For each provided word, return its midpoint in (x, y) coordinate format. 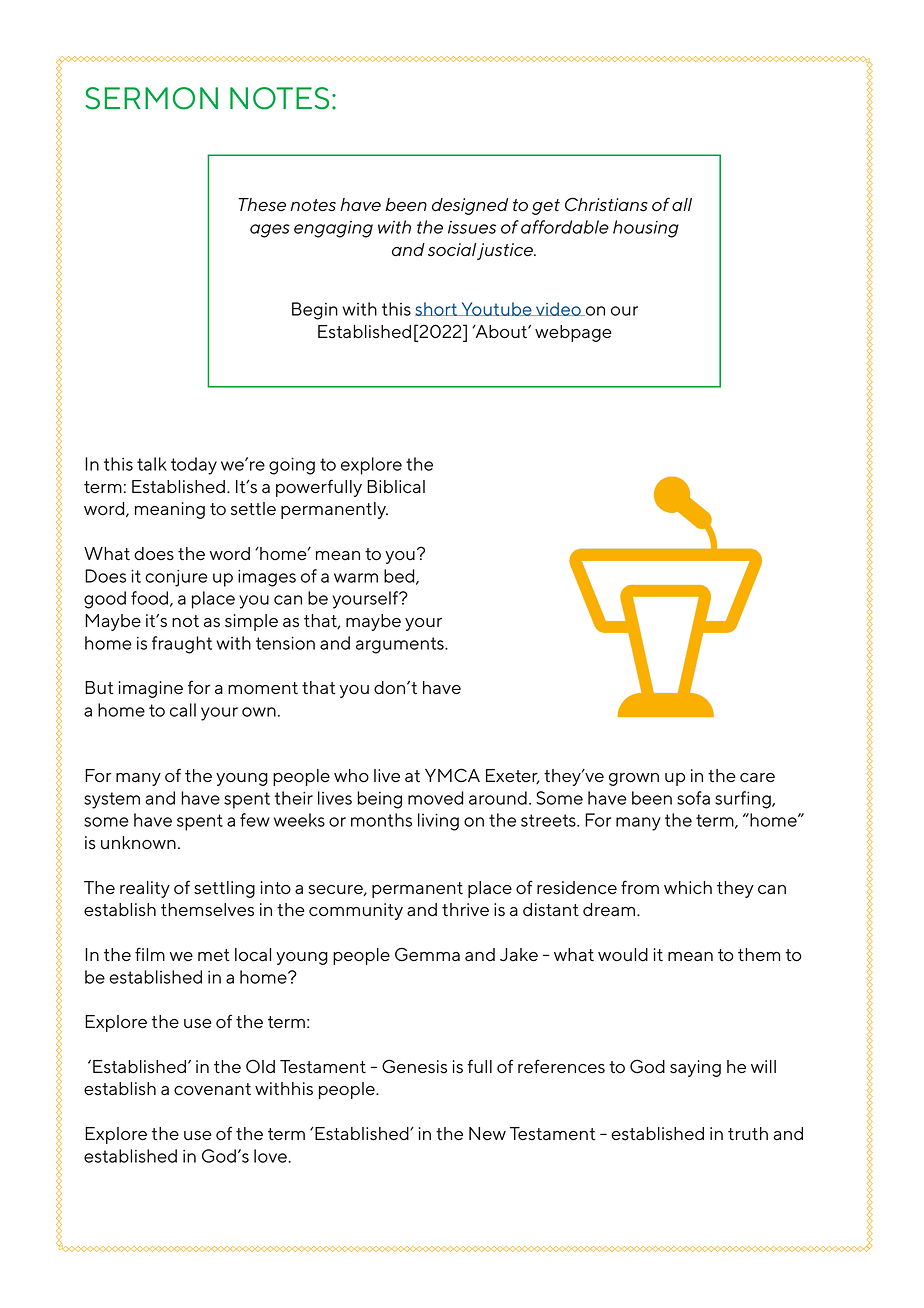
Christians (606, 204)
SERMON (151, 98)
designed (470, 206)
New (487, 1133)
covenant (212, 1089)
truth (748, 1134)
